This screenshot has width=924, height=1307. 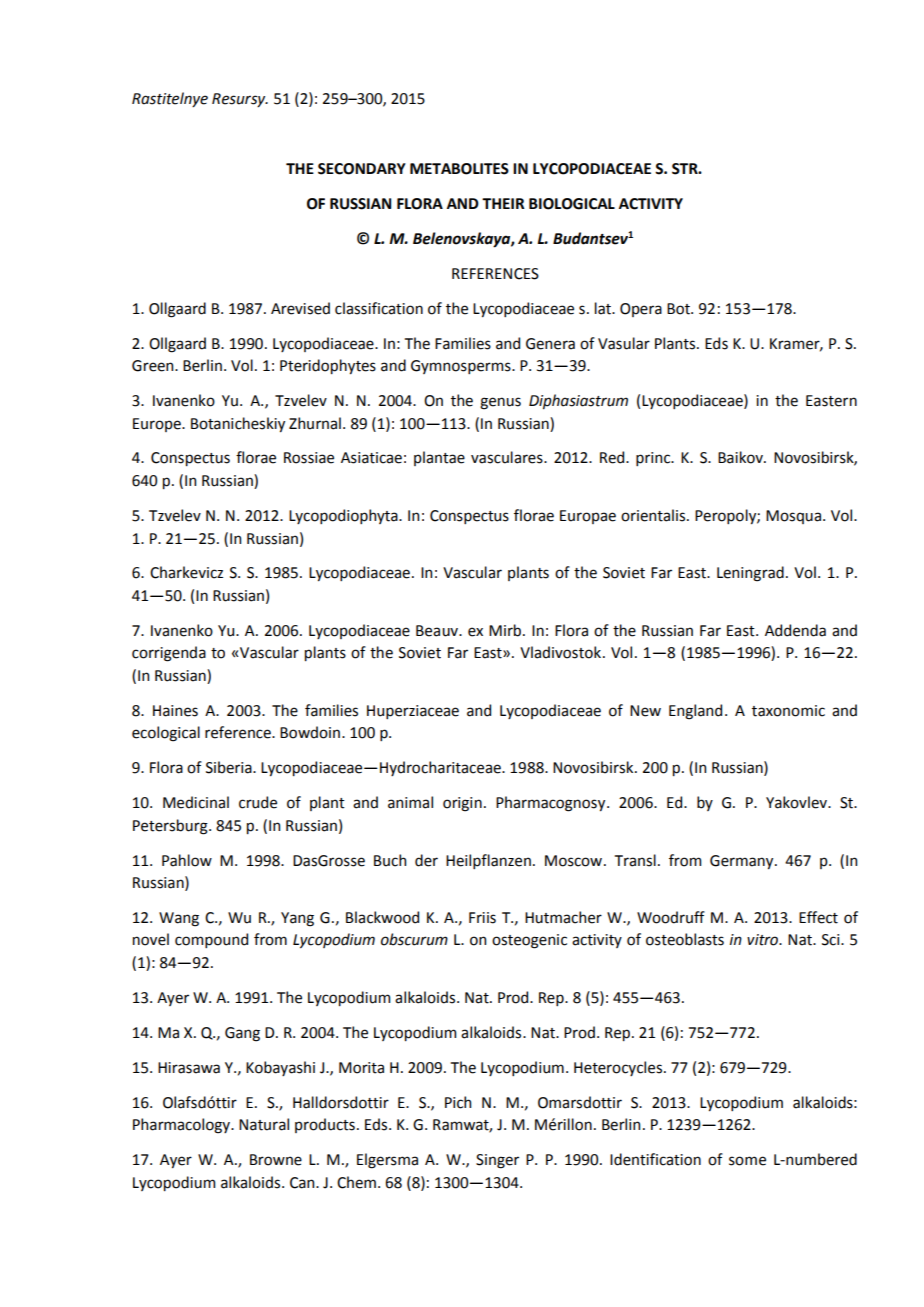 What do you see at coordinates (175, 711) in the screenshot?
I see `Haines` at bounding box center [175, 711].
